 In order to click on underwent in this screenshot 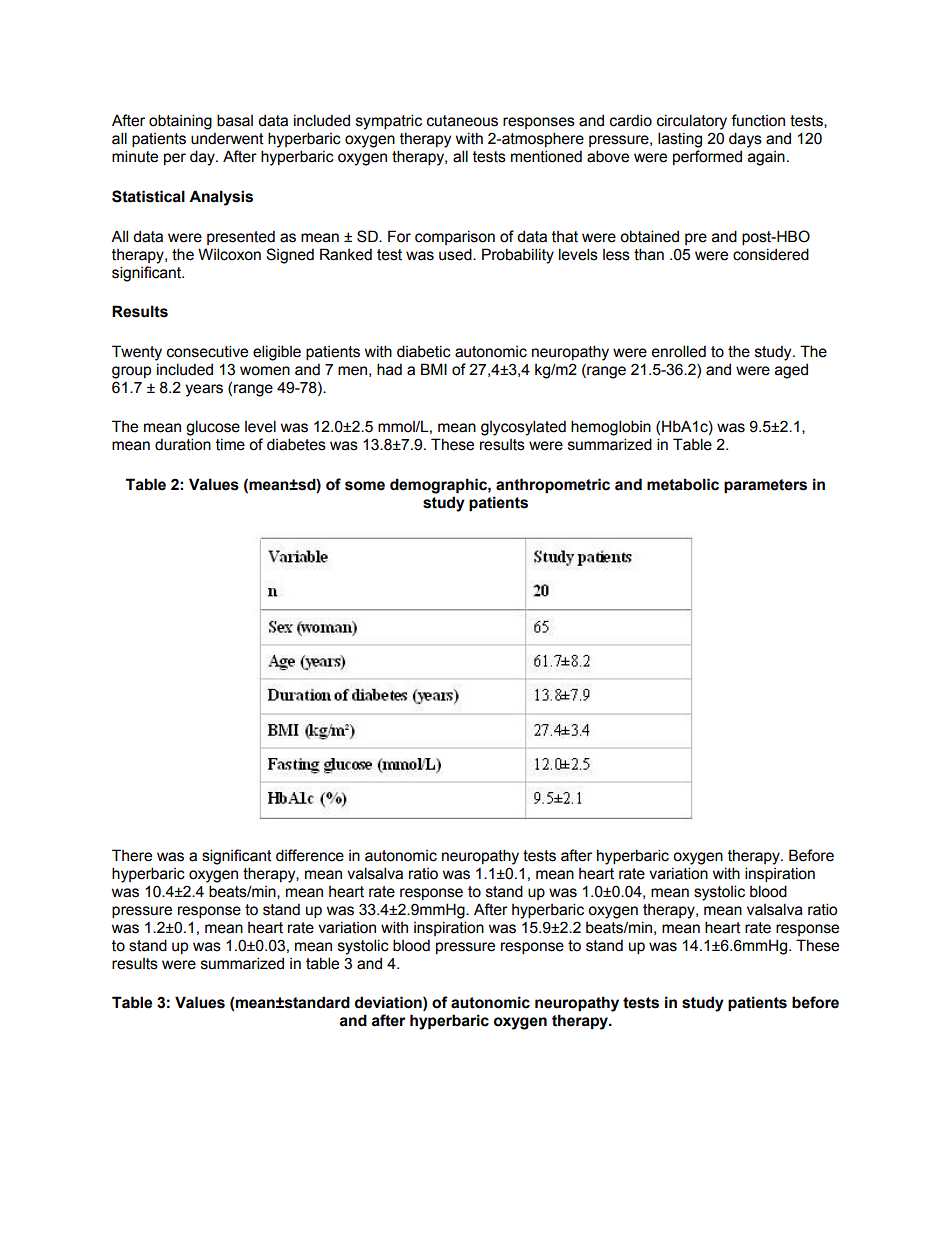, I will do `click(227, 138)`.
